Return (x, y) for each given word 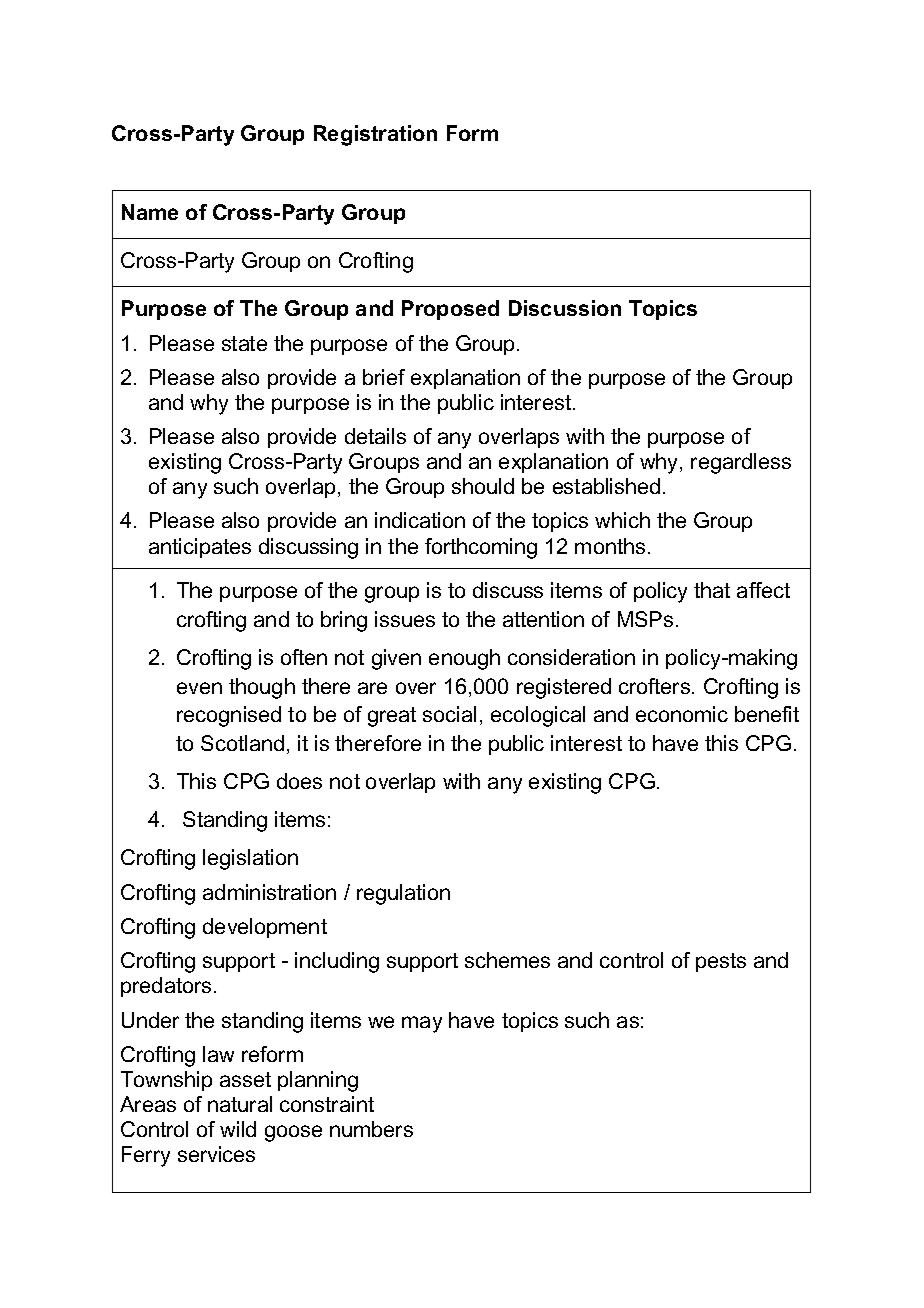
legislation (250, 859)
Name (150, 212)
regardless (741, 463)
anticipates (200, 548)
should (483, 486)
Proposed (450, 310)
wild (238, 1129)
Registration (375, 135)
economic (682, 714)
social (449, 714)
